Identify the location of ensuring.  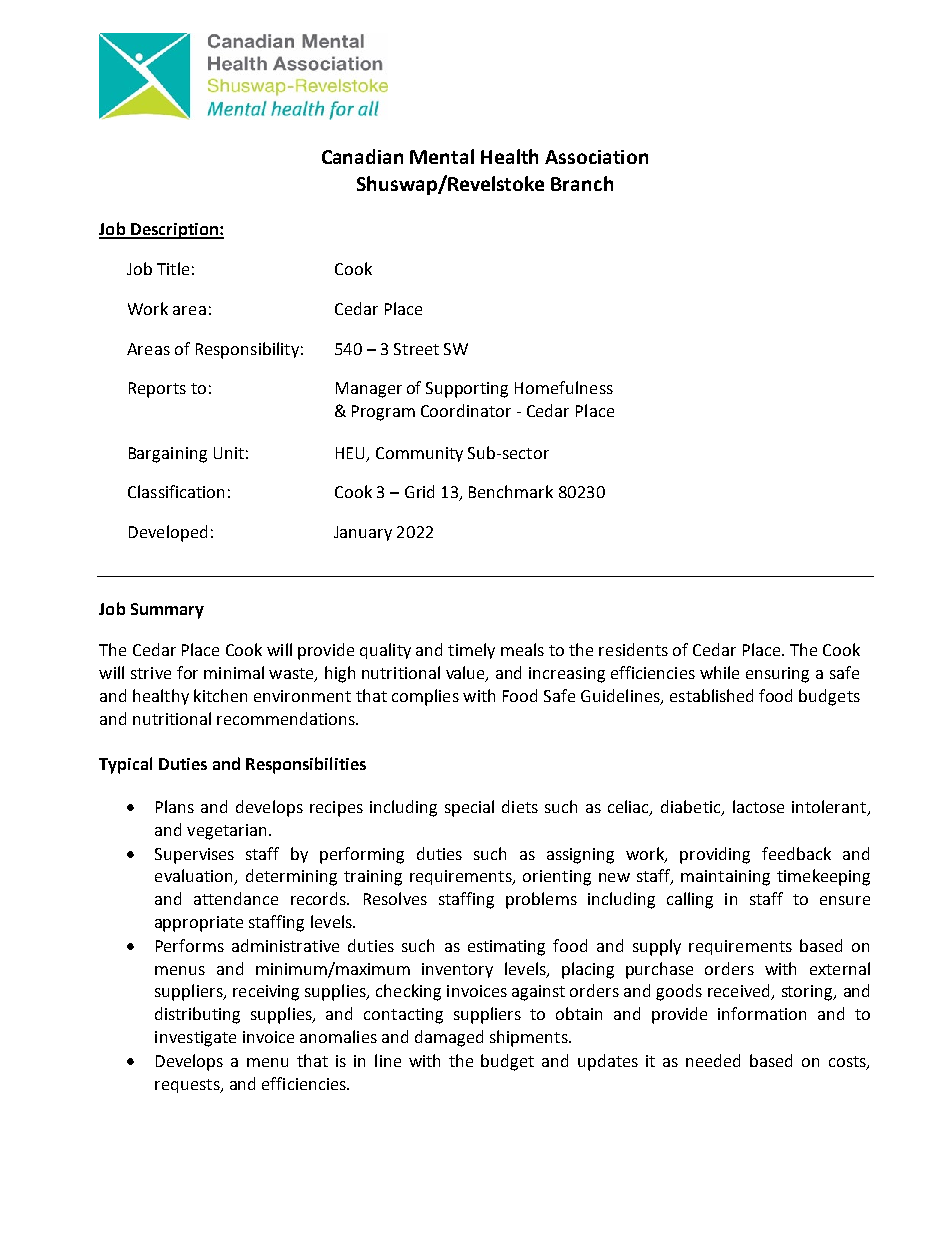
(777, 675).
